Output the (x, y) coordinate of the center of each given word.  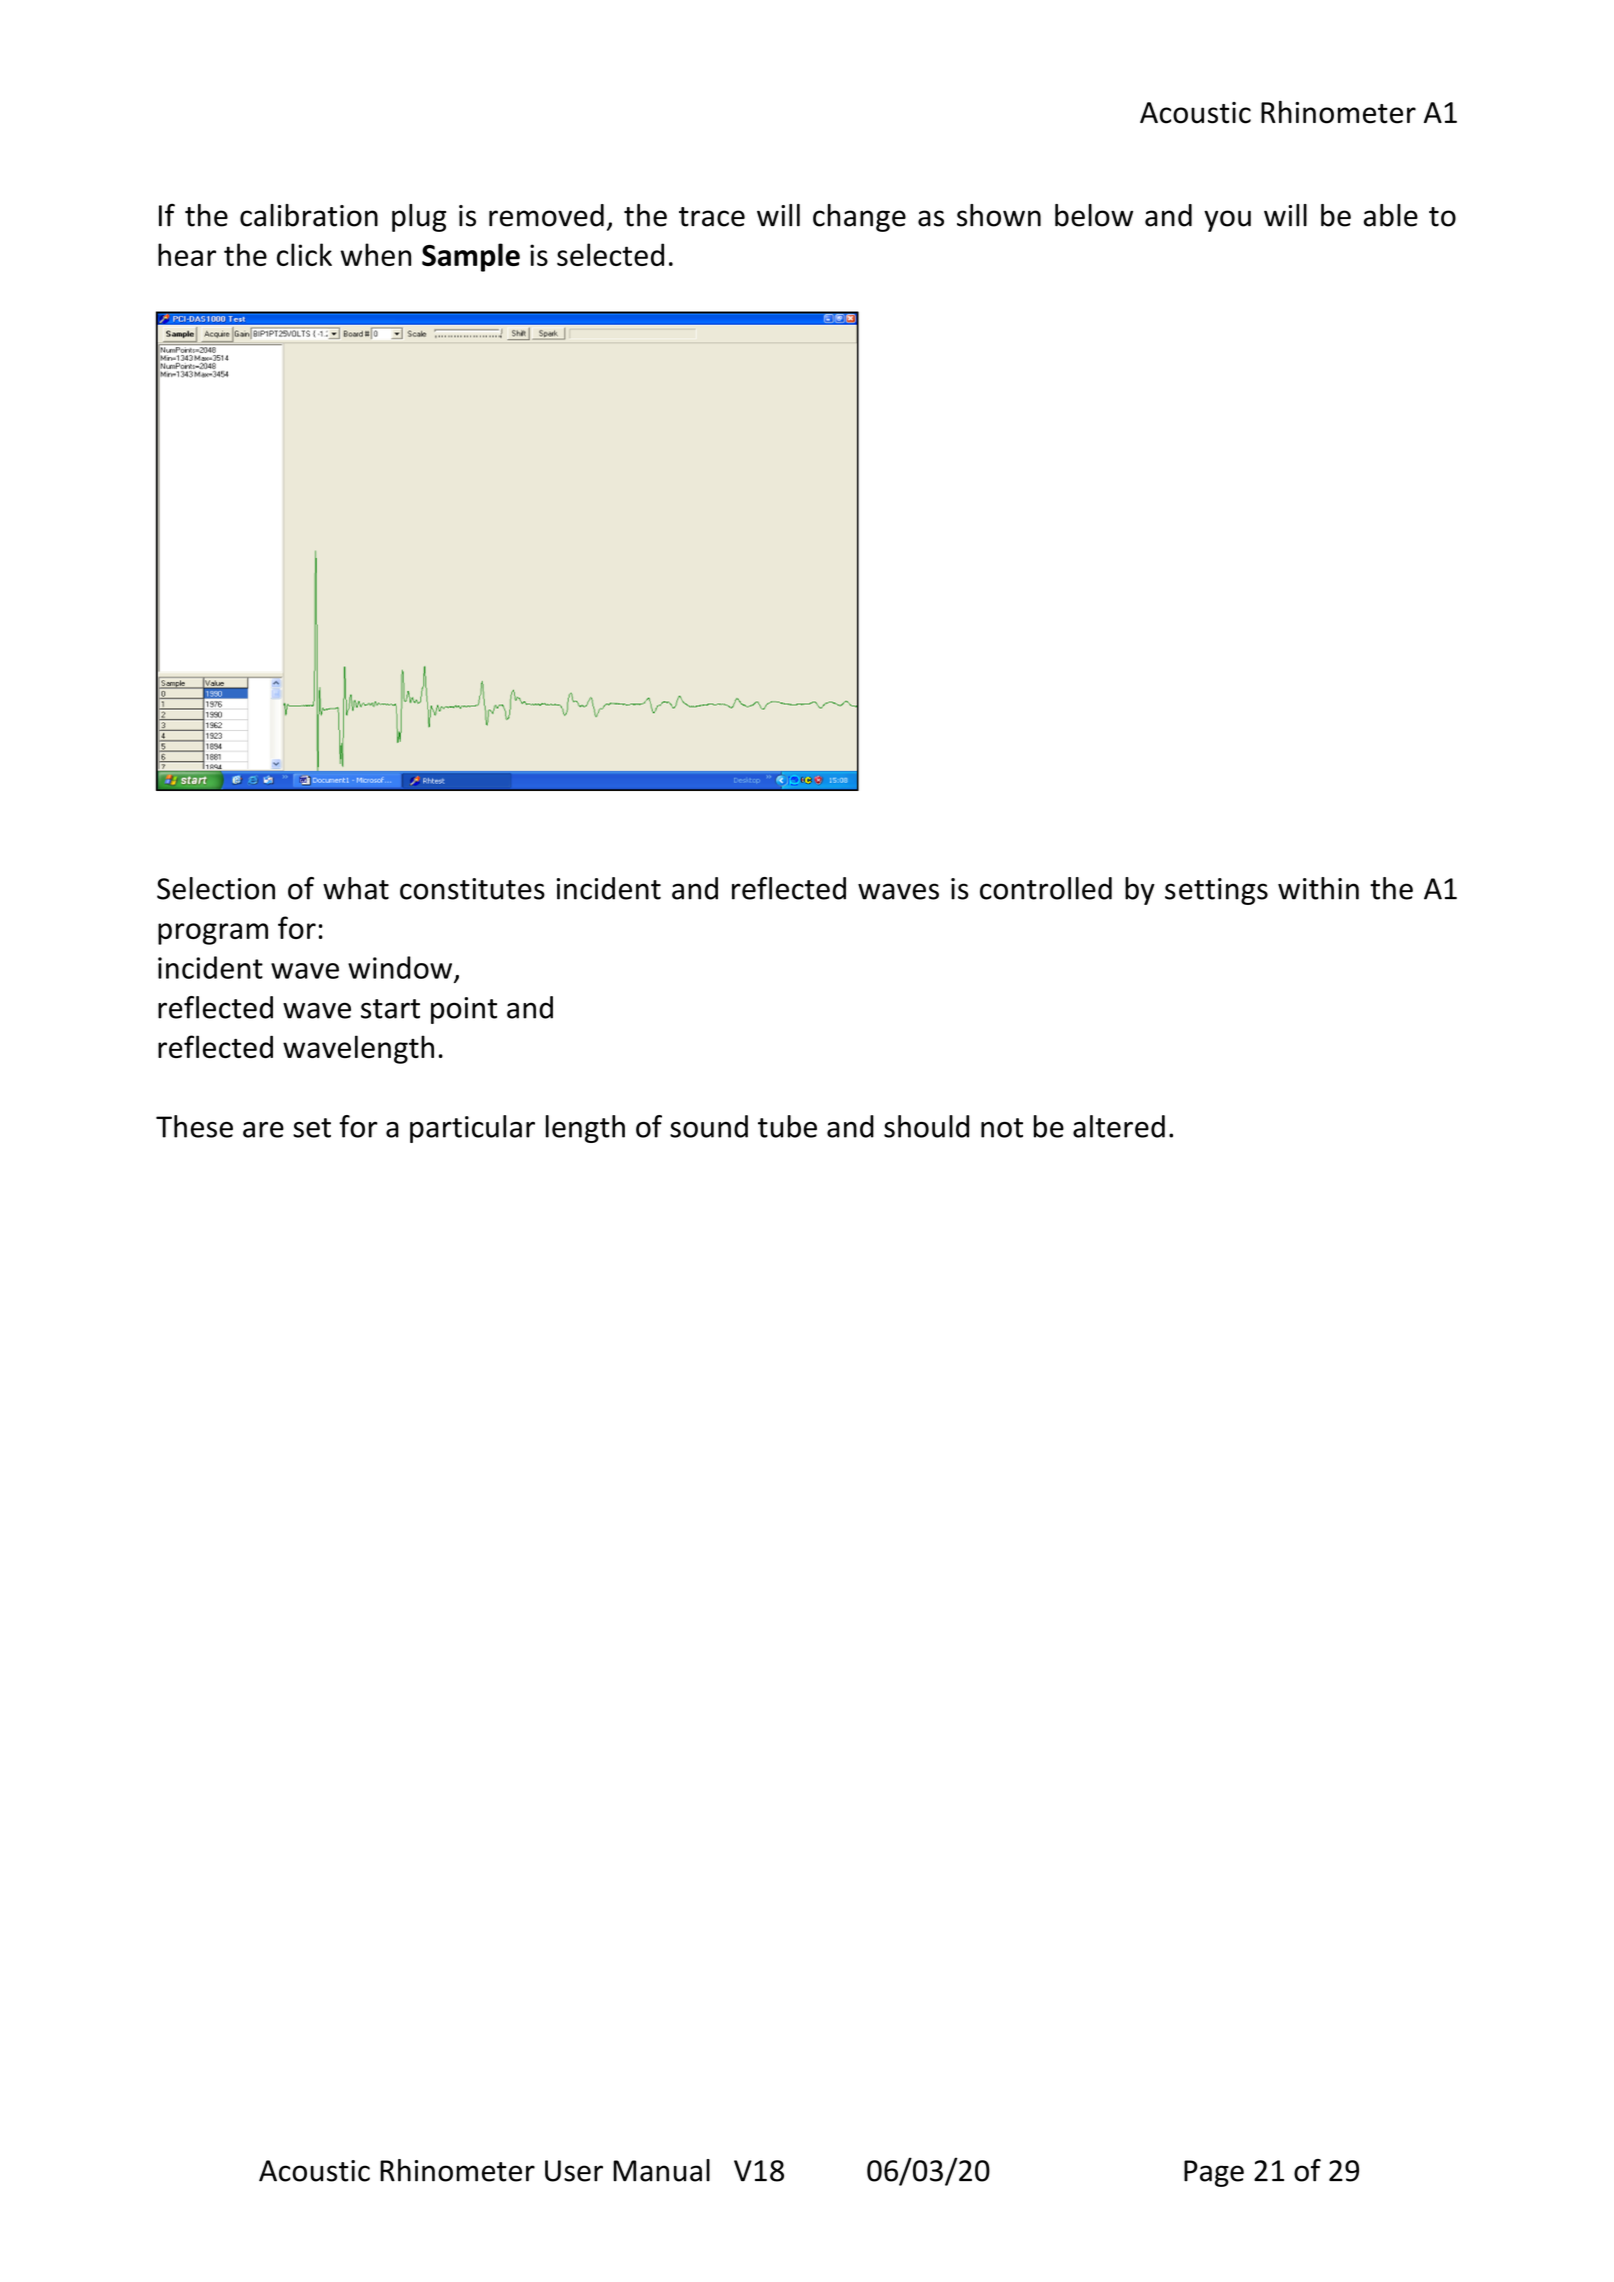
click (304, 254)
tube (787, 1126)
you (1227, 221)
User (574, 2171)
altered (1119, 1126)
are (263, 1129)
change (859, 218)
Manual (661, 2170)
